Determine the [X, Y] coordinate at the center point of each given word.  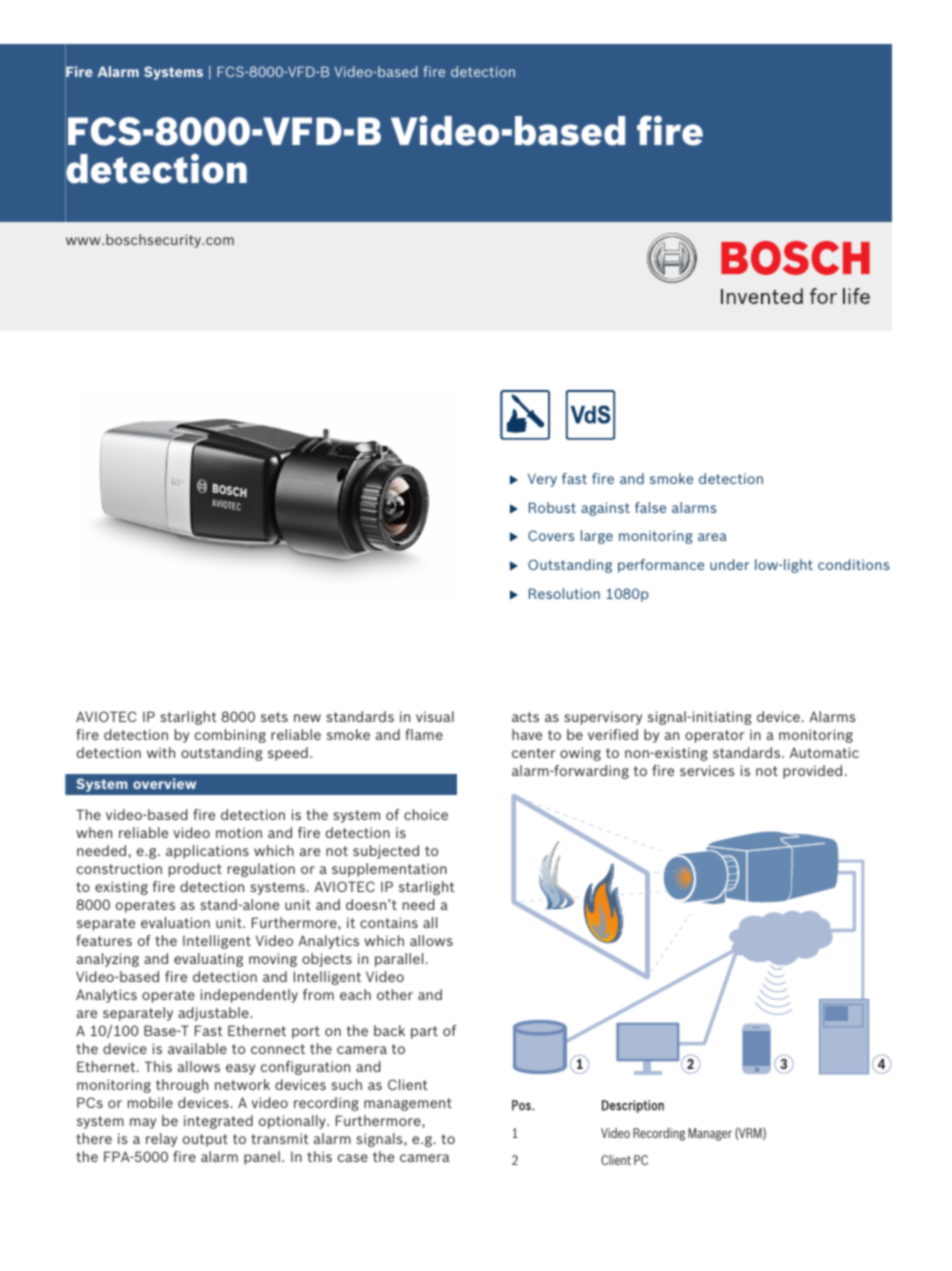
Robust [552, 507]
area [712, 537]
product [195, 870]
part [424, 1032]
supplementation [389, 870]
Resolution [564, 593]
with [161, 752]
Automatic [824, 752]
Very [542, 480]
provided [812, 772]
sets [274, 717]
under [729, 564]
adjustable [214, 1014]
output [205, 1140]
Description [633, 1106]
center [533, 753]
